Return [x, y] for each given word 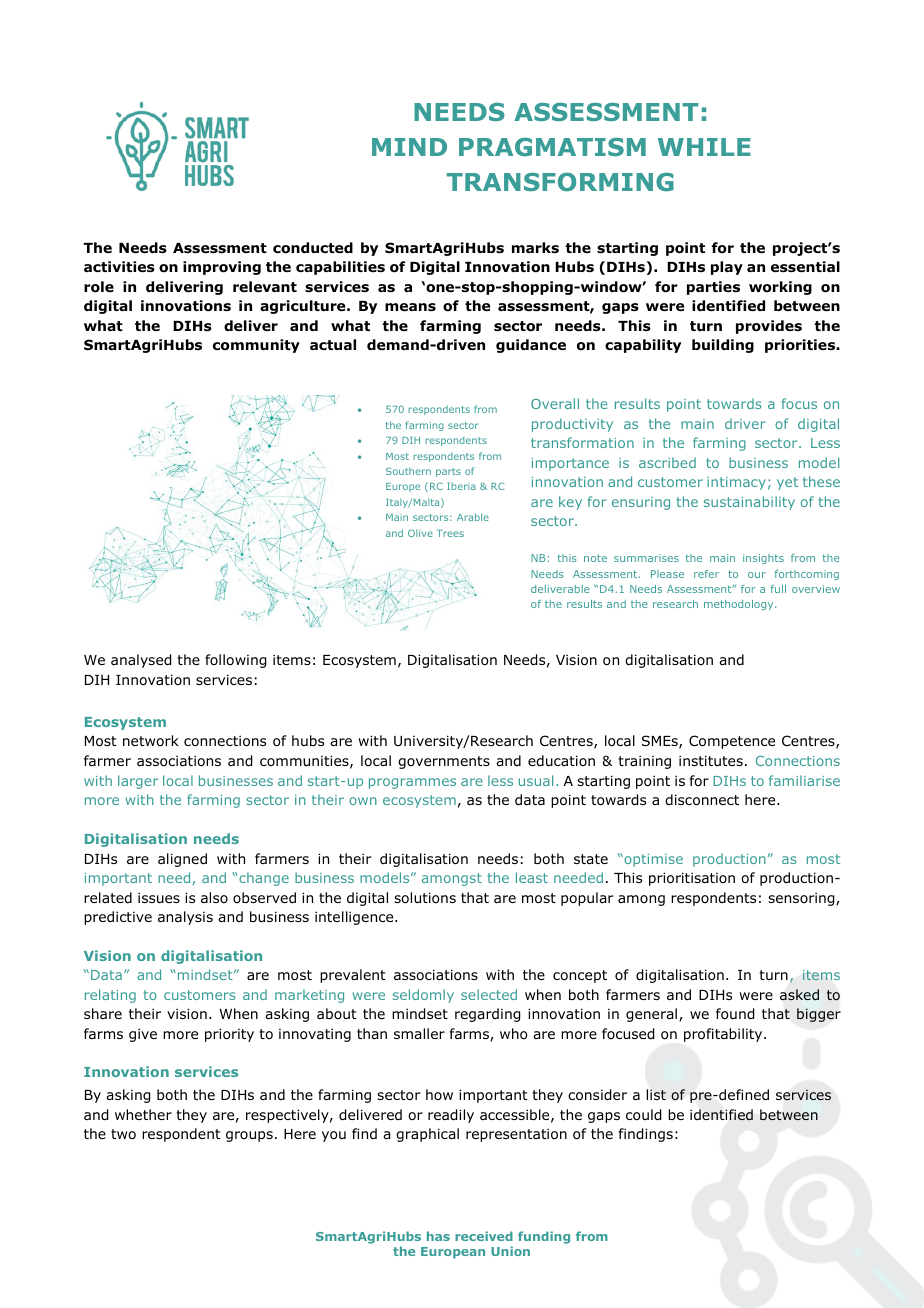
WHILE [704, 147]
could [643, 1115]
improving [222, 268]
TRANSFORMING [560, 181]
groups [249, 1136]
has [438, 1236]
